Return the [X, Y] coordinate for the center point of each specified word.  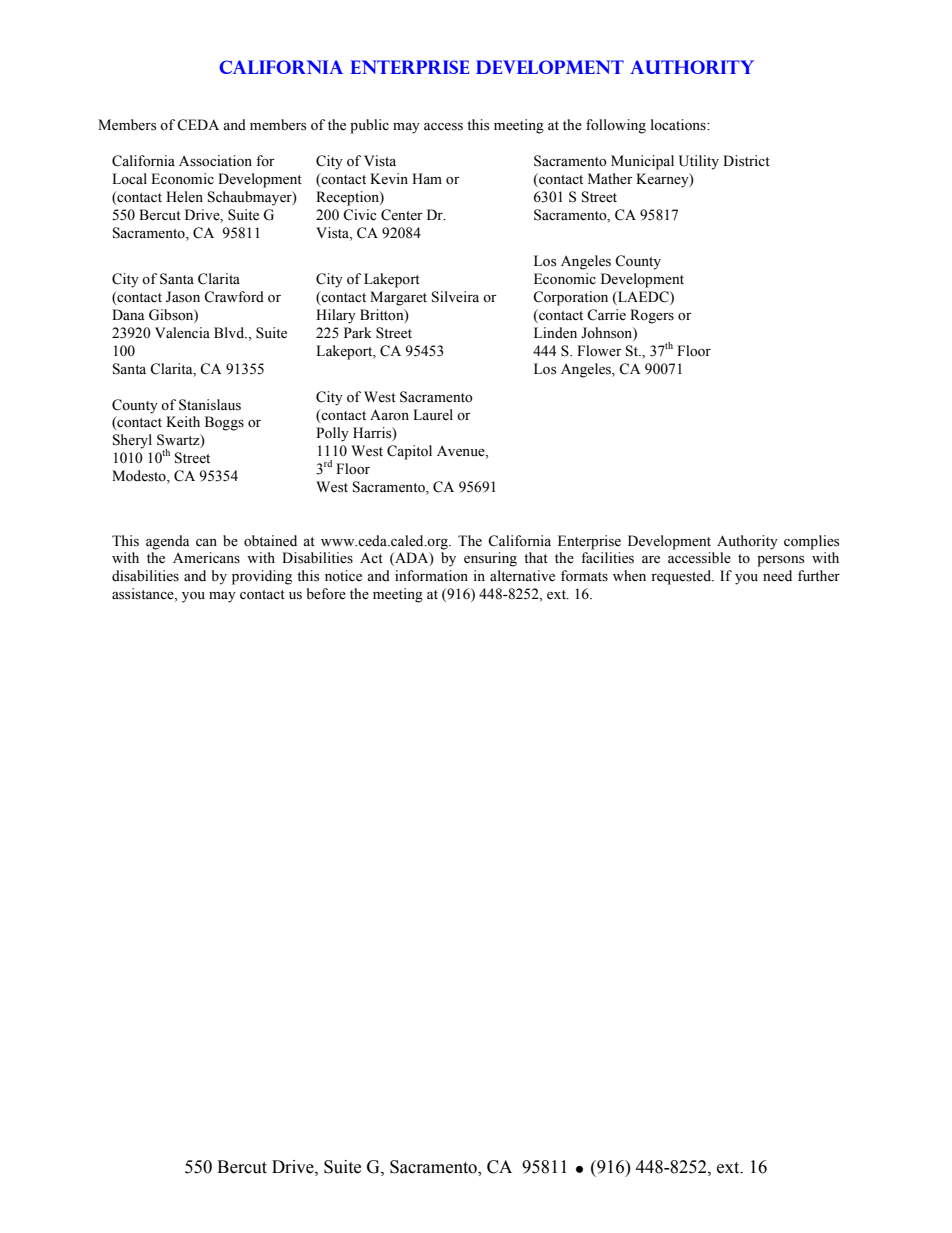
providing [262, 577]
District [746, 161]
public [369, 126]
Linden [555, 333]
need [777, 576]
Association [215, 161]
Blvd [230, 332]
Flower [599, 351]
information [431, 576]
